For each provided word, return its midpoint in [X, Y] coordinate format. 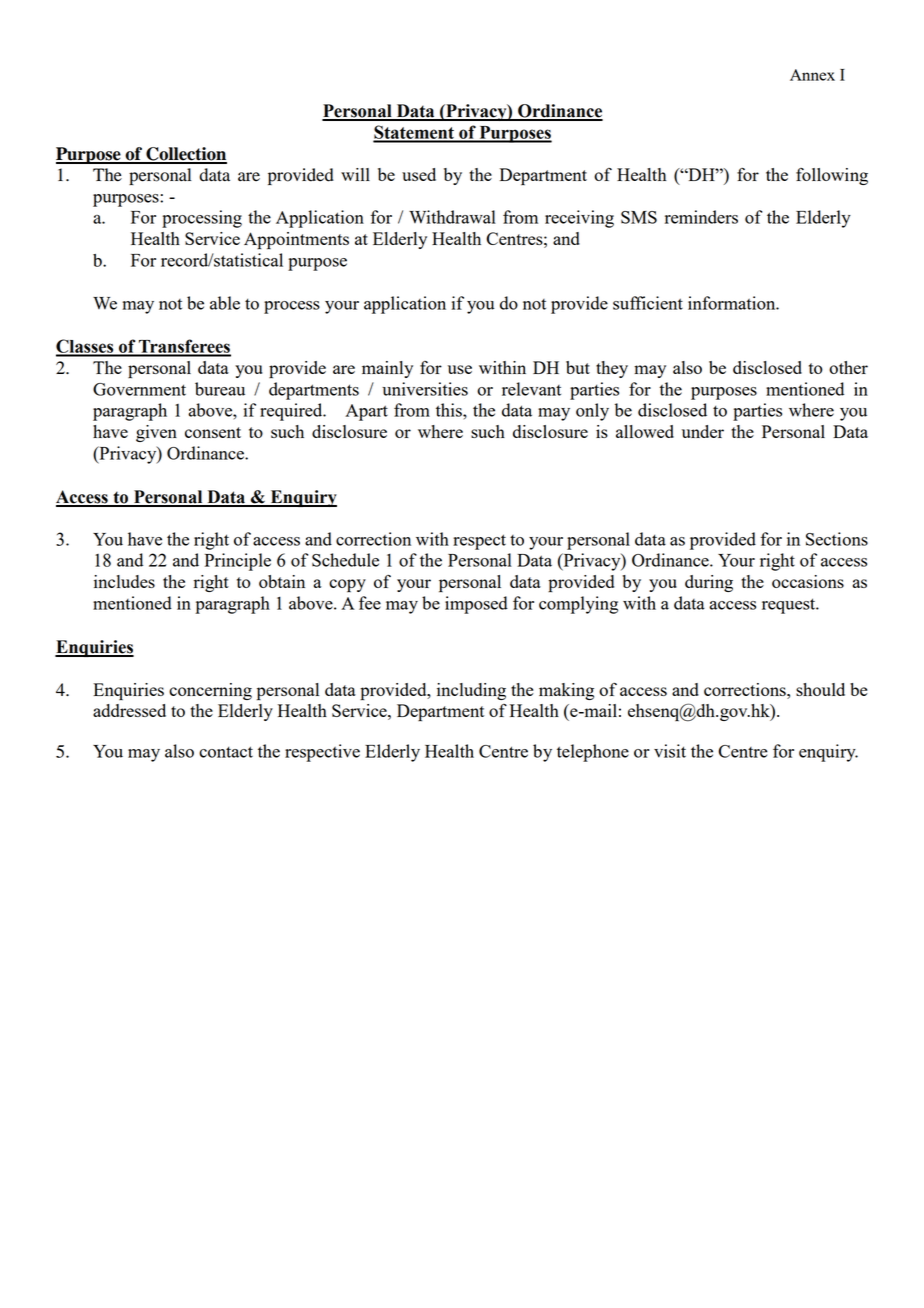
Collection [185, 155]
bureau [220, 389]
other [848, 367]
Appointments [296, 241]
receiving [579, 219]
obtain [282, 581]
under [703, 431]
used [419, 174]
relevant [531, 389]
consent [213, 432]
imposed [476, 605]
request [790, 606]
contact [226, 752]
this [450, 410]
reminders [701, 217]
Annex [812, 75]
